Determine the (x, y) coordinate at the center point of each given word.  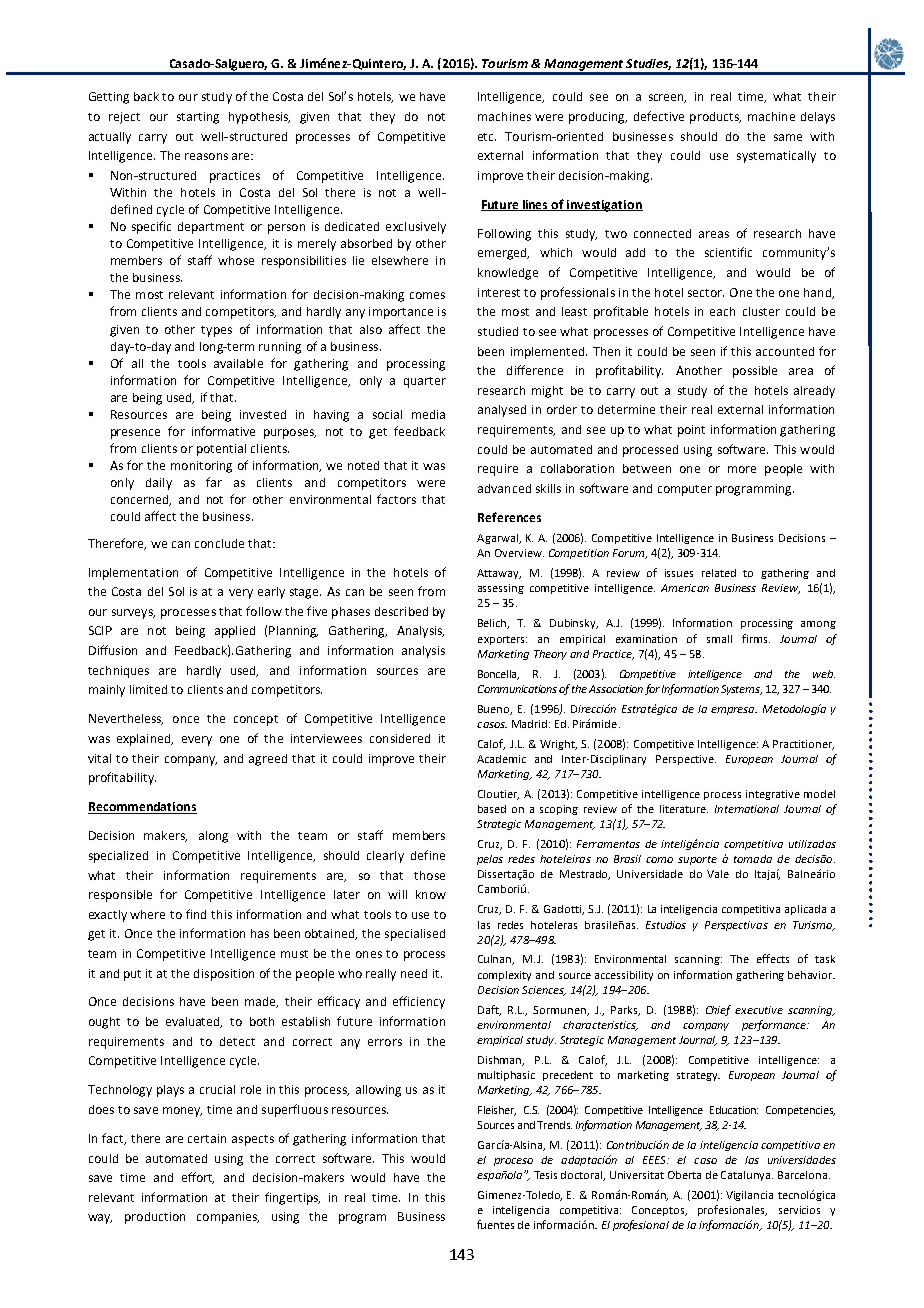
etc (487, 137)
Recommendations (142, 808)
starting (198, 118)
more (742, 469)
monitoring (201, 467)
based (492, 809)
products (715, 118)
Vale (718, 874)
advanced (504, 488)
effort (198, 1178)
